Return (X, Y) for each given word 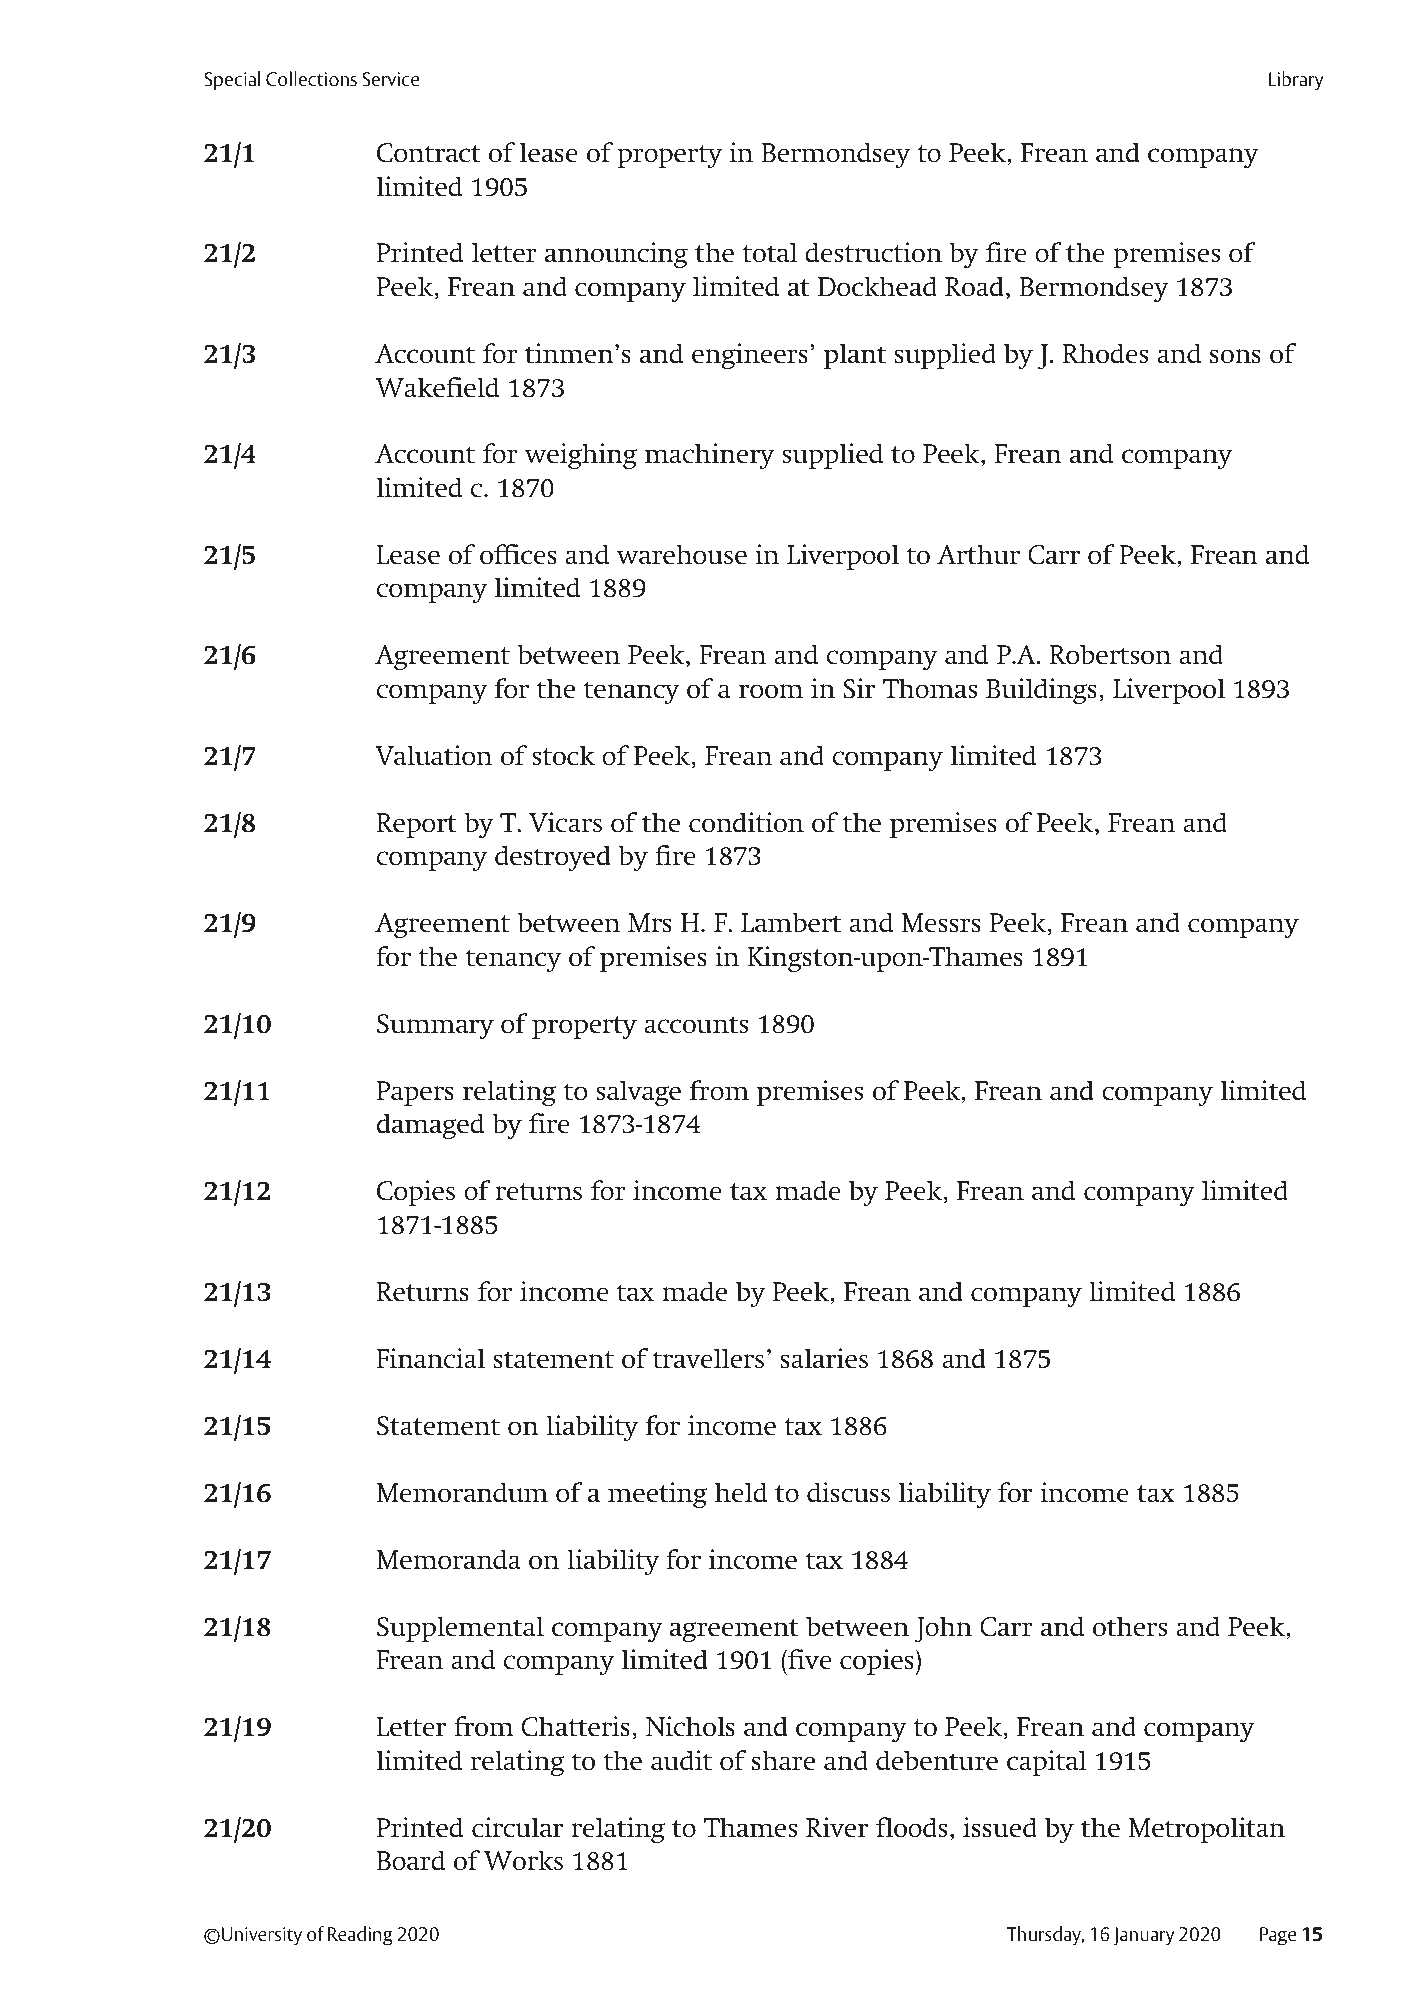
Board (411, 1860)
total (770, 252)
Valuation (433, 755)
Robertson (1110, 654)
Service (390, 79)
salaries (824, 1358)
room (771, 691)
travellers (708, 1358)
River (837, 1827)
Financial (430, 1358)
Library (1296, 81)
